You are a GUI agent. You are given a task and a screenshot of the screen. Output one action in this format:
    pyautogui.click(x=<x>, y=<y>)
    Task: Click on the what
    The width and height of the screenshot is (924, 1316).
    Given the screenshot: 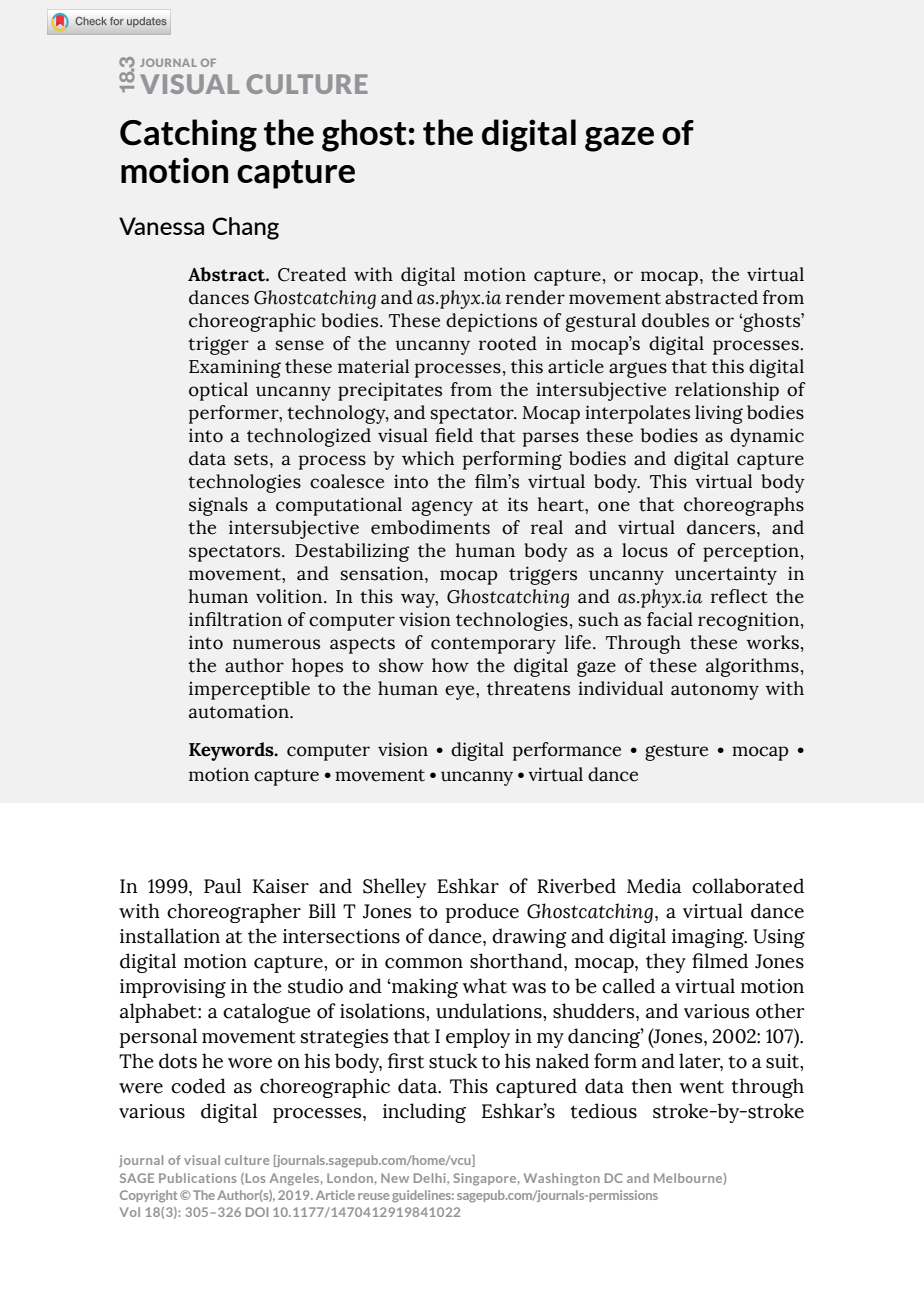 What is the action you would take?
    pyautogui.click(x=485, y=986)
